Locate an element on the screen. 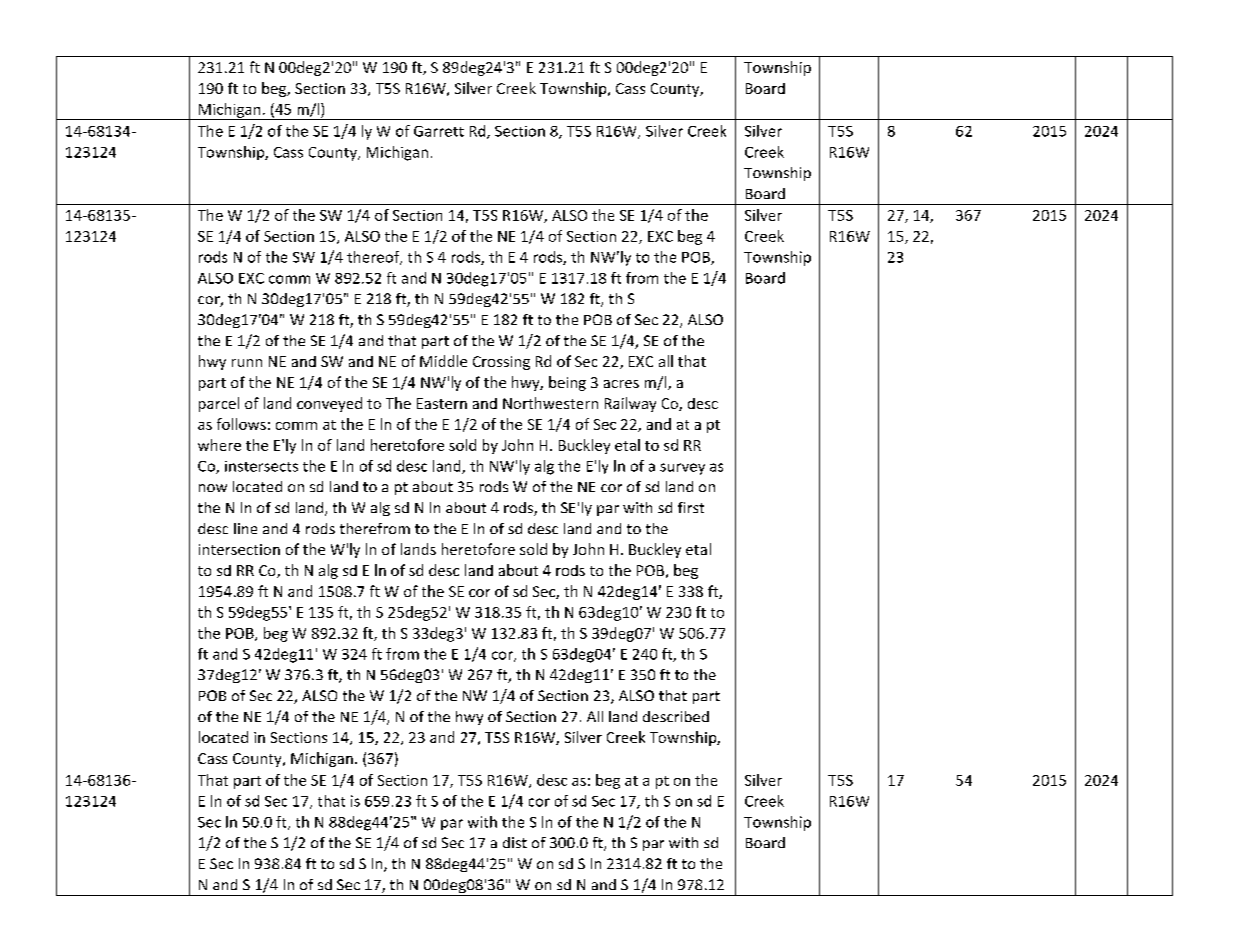 This screenshot has height=952, width=1233. now is located at coordinates (213, 488).
